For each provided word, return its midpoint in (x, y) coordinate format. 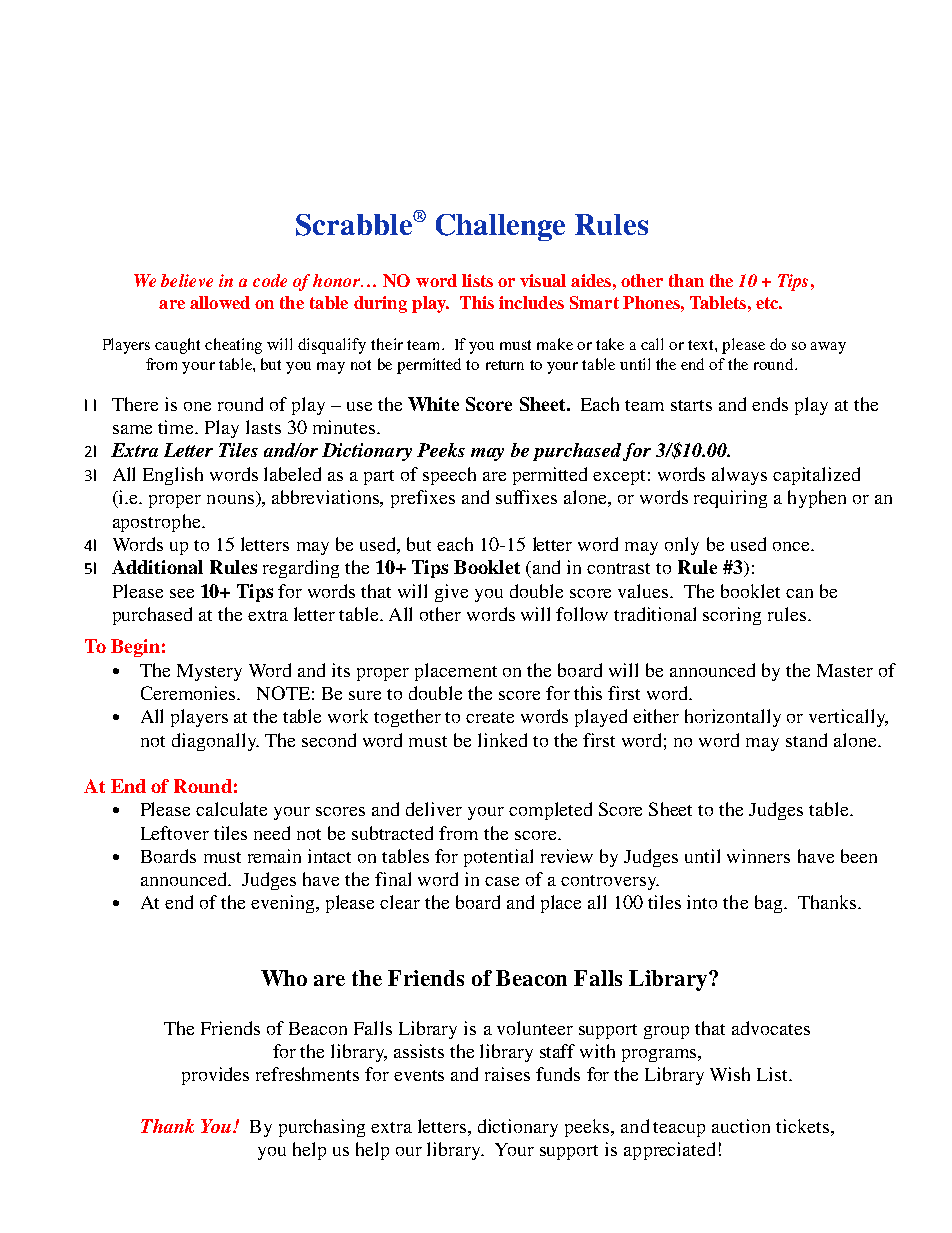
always (739, 476)
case (502, 881)
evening (284, 904)
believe (187, 280)
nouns (232, 501)
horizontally (733, 718)
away (828, 348)
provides (215, 1076)
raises (507, 1074)
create (490, 717)
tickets (802, 1126)
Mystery (209, 672)
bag (770, 904)
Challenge (500, 227)
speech (449, 476)
